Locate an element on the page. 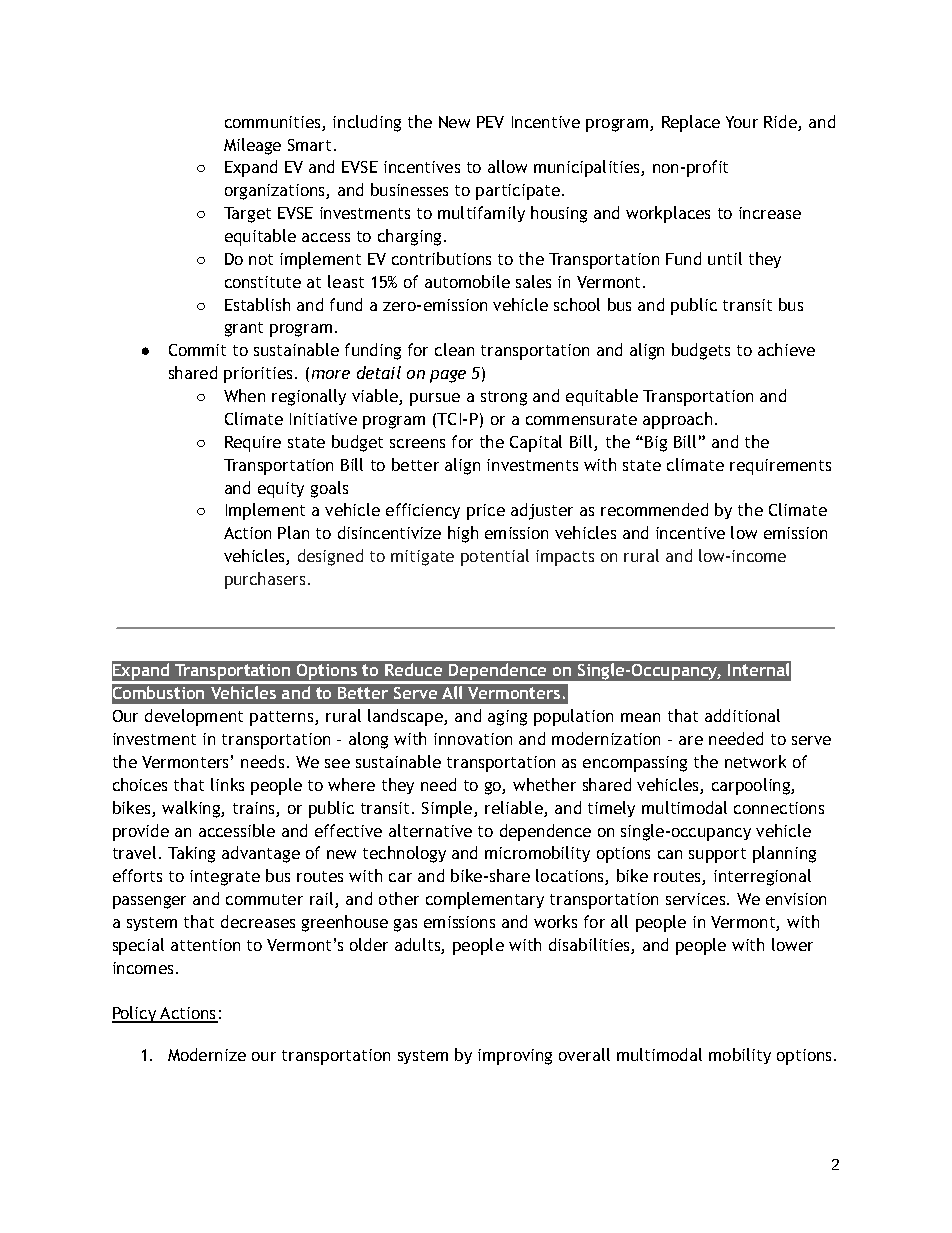 The image size is (952, 1233). Modernize is located at coordinates (207, 1054).
